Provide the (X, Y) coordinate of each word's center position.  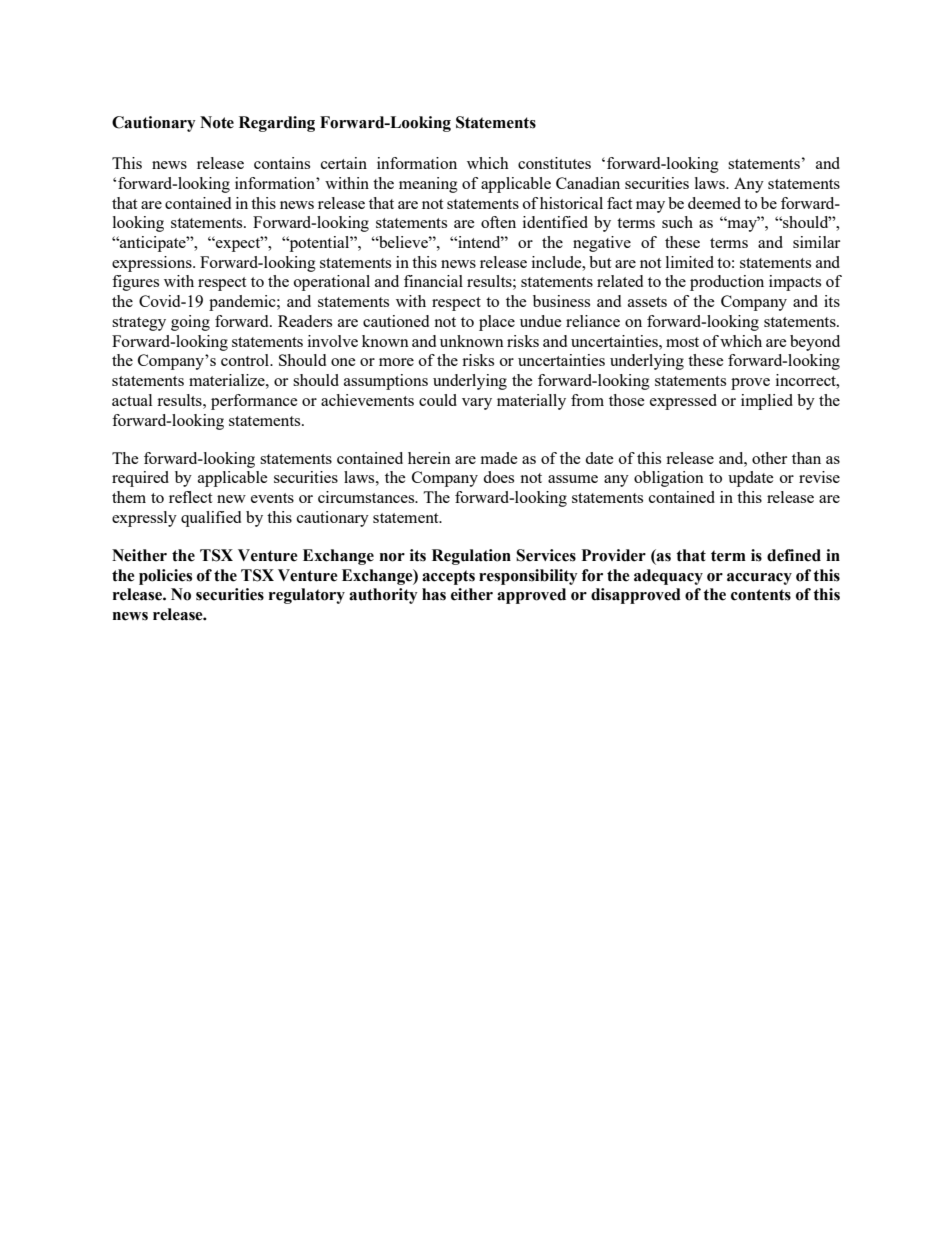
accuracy (759, 579)
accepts (448, 577)
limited (690, 262)
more (396, 362)
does (498, 477)
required (140, 479)
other (769, 458)
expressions (153, 264)
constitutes (554, 163)
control (246, 360)
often (498, 222)
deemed (714, 203)
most (682, 342)
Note (217, 122)
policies (165, 577)
